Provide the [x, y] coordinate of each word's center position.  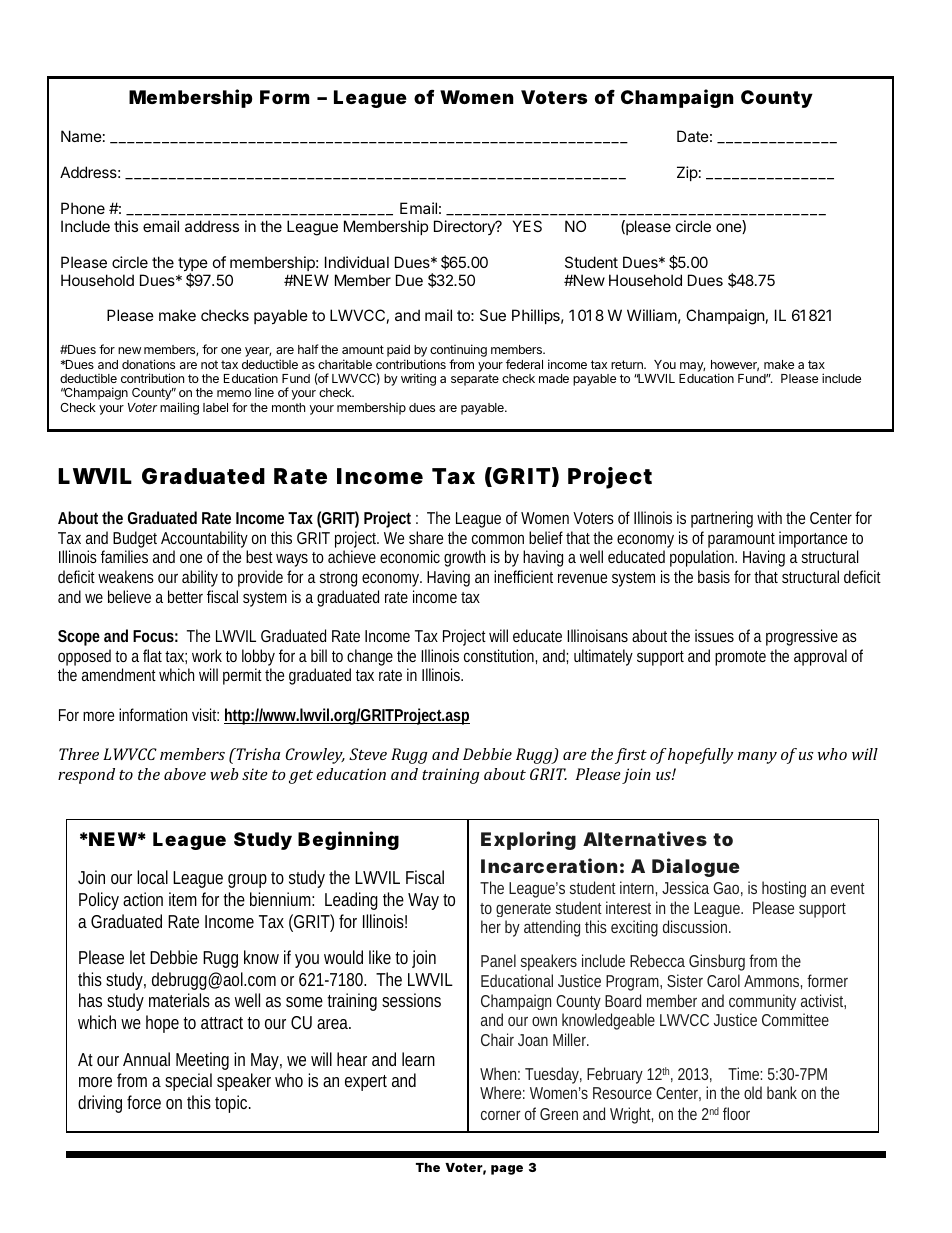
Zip [687, 173]
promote [740, 658]
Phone [83, 208]
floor [736, 1113]
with [769, 517]
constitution [500, 656]
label [215, 407]
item [183, 899]
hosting [784, 889]
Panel [498, 960]
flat [154, 655]
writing [418, 379]
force [144, 1102]
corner [500, 1115]
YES [527, 226]
